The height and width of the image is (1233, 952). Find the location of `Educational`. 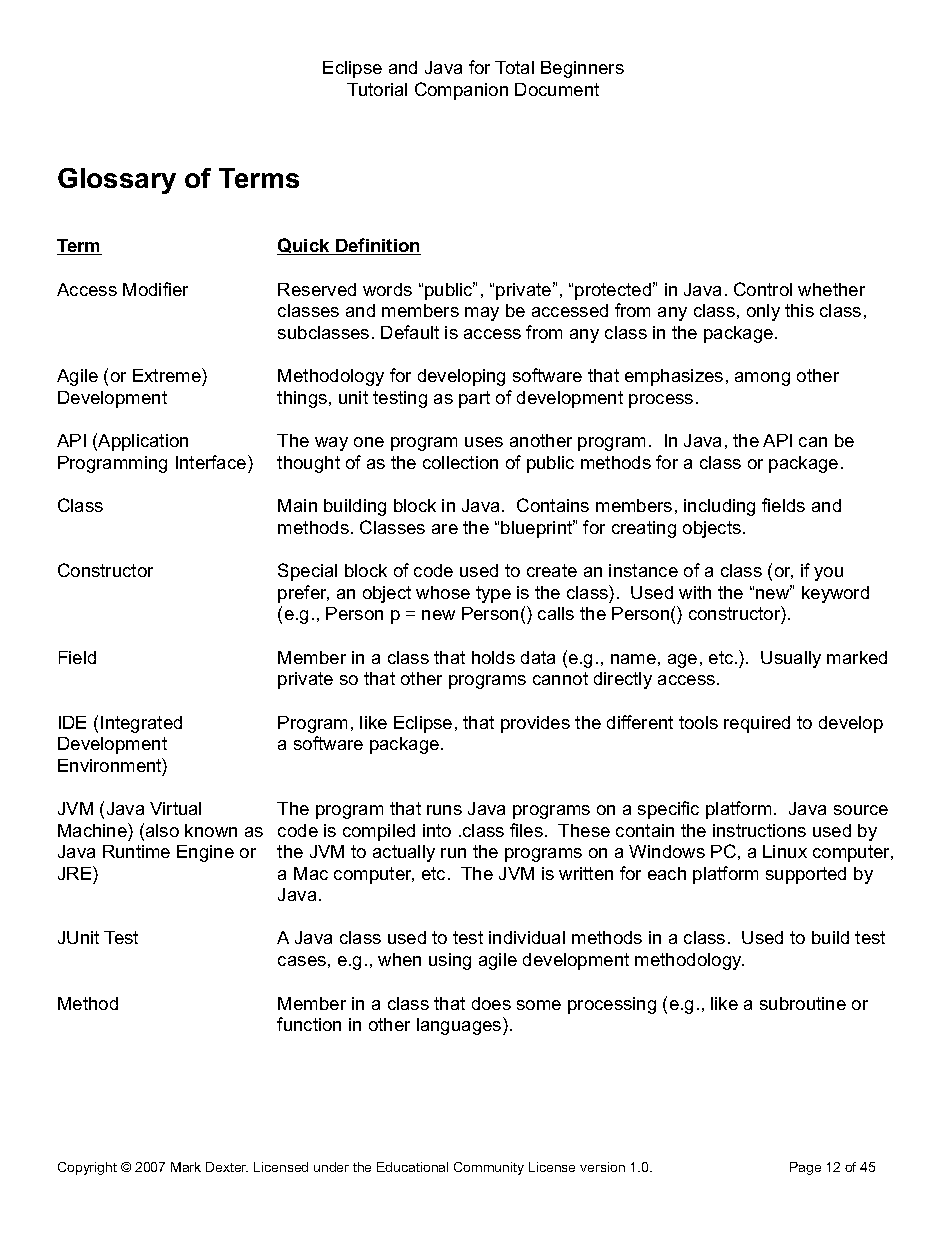

Educational is located at coordinates (412, 1167).
